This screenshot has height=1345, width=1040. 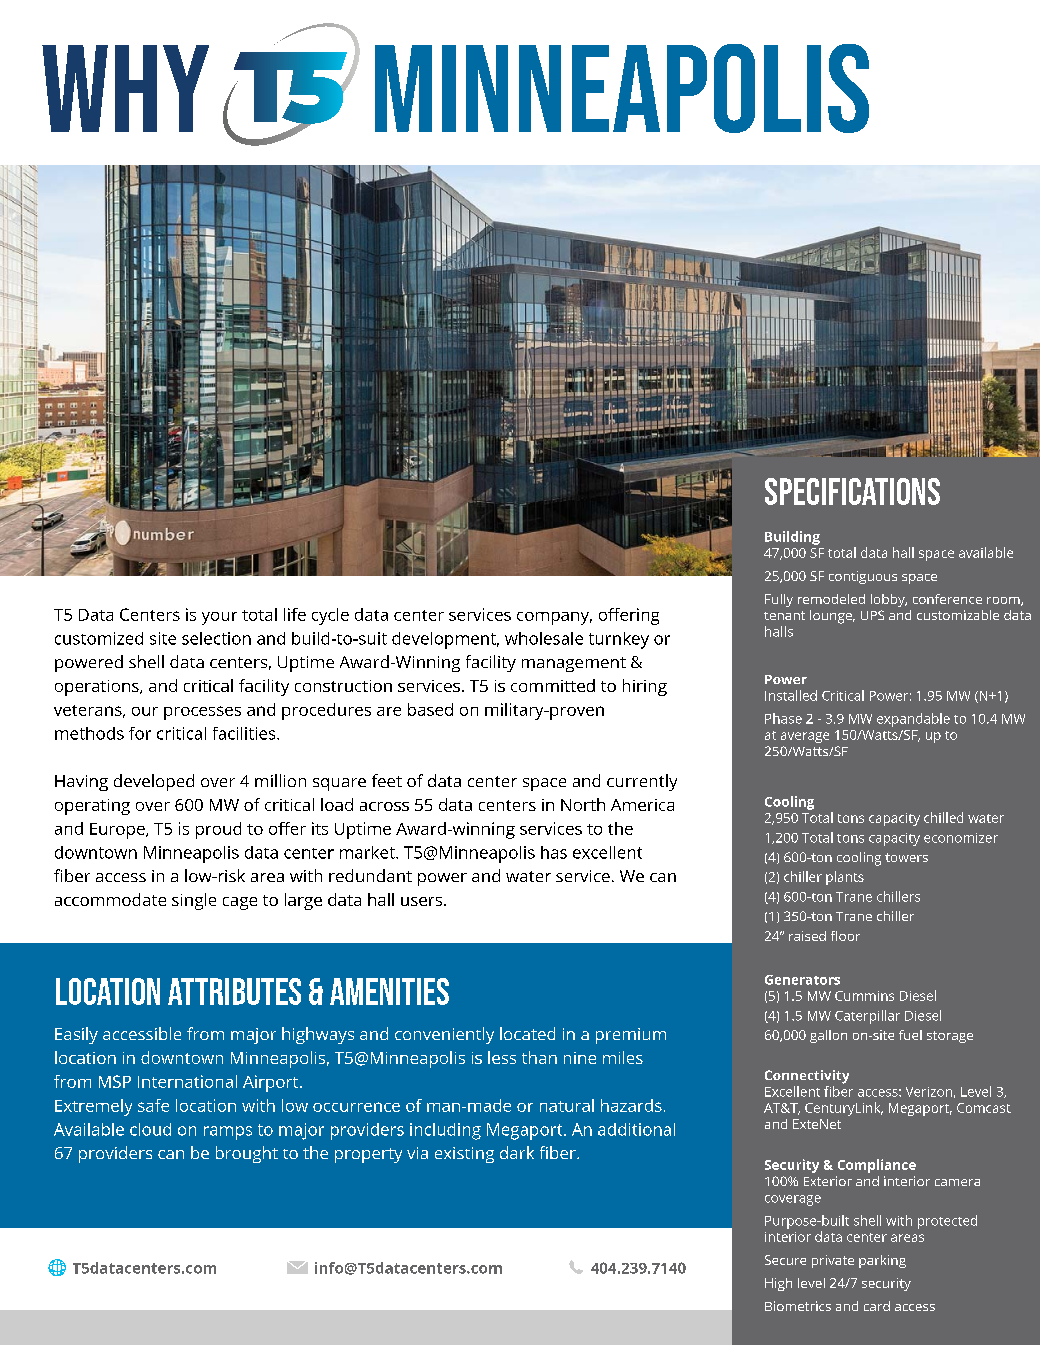 I want to click on WHY, so click(x=125, y=88).
